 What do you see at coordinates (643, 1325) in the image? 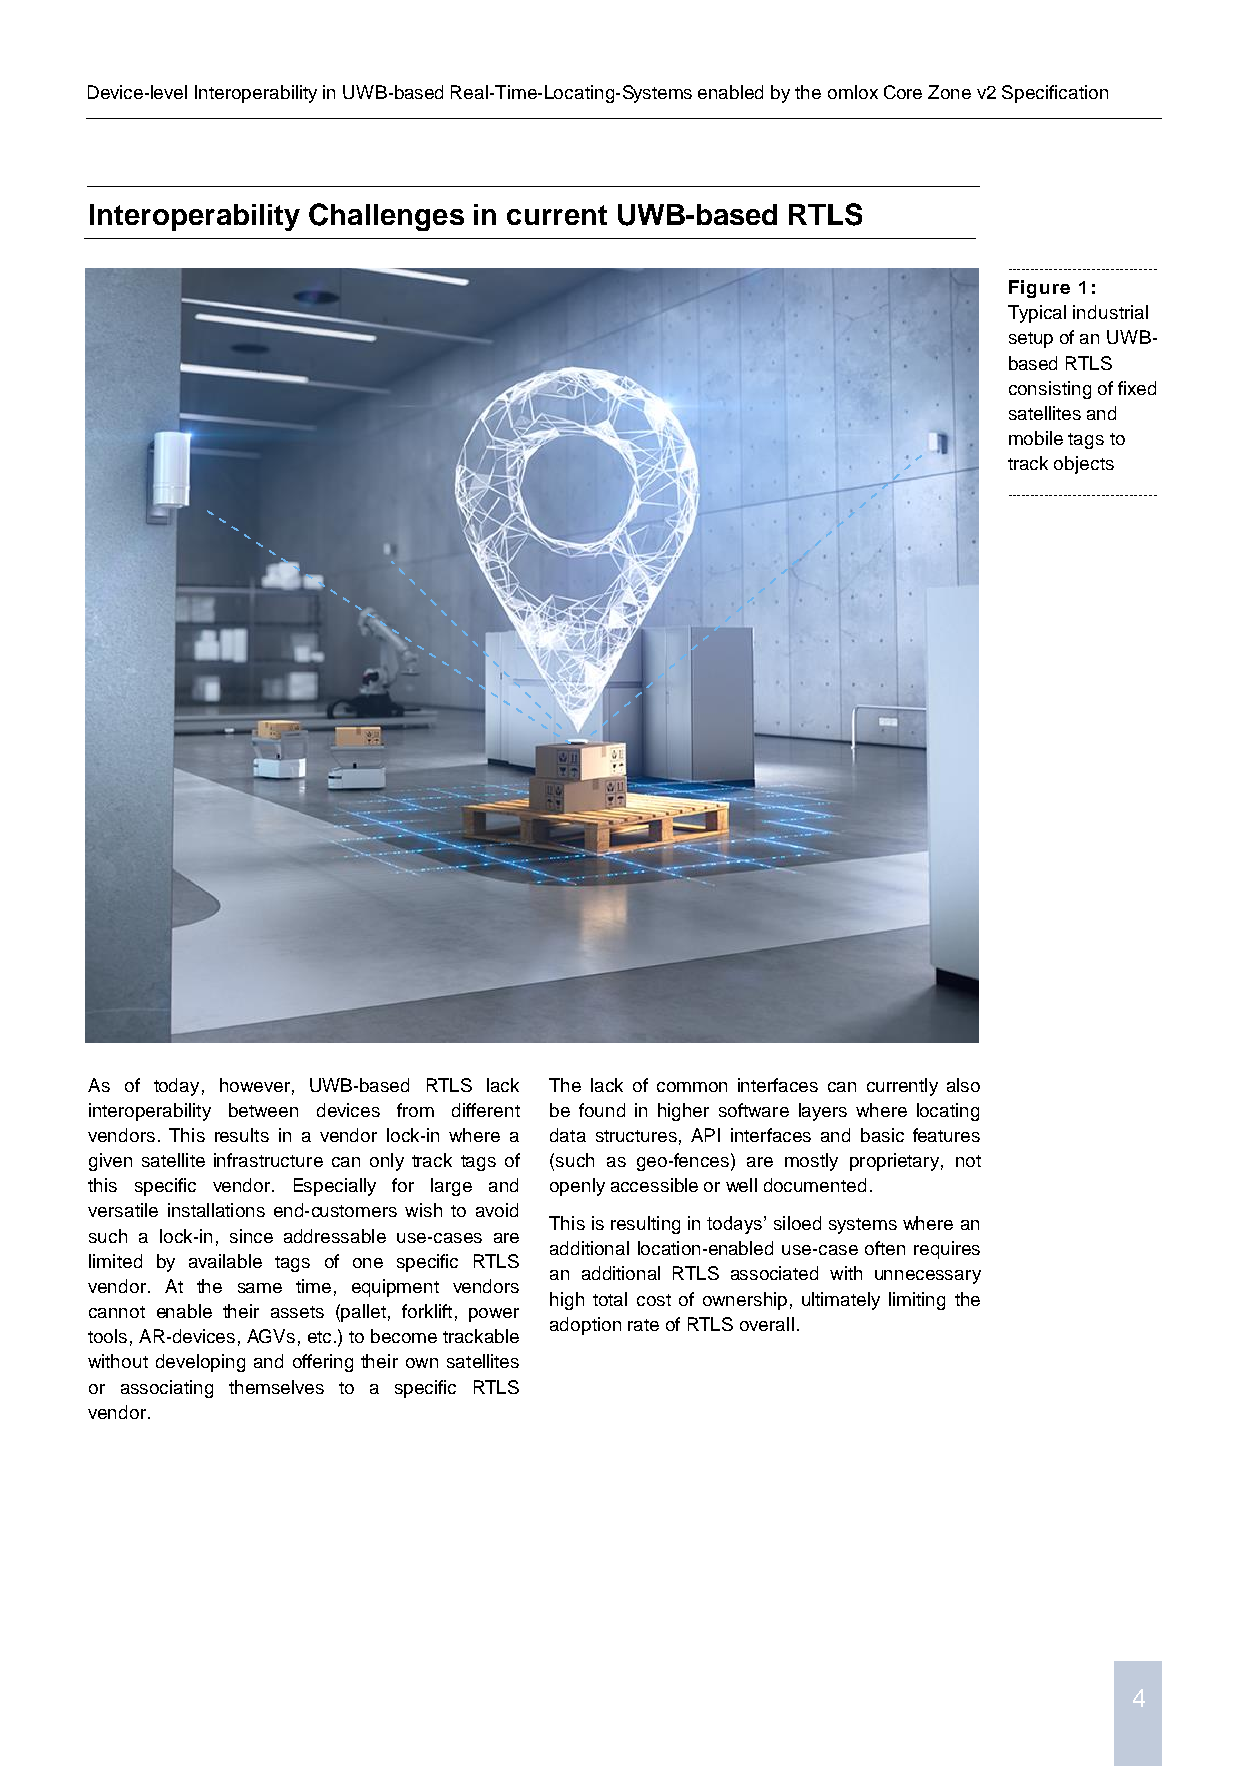
I see `rate` at bounding box center [643, 1325].
